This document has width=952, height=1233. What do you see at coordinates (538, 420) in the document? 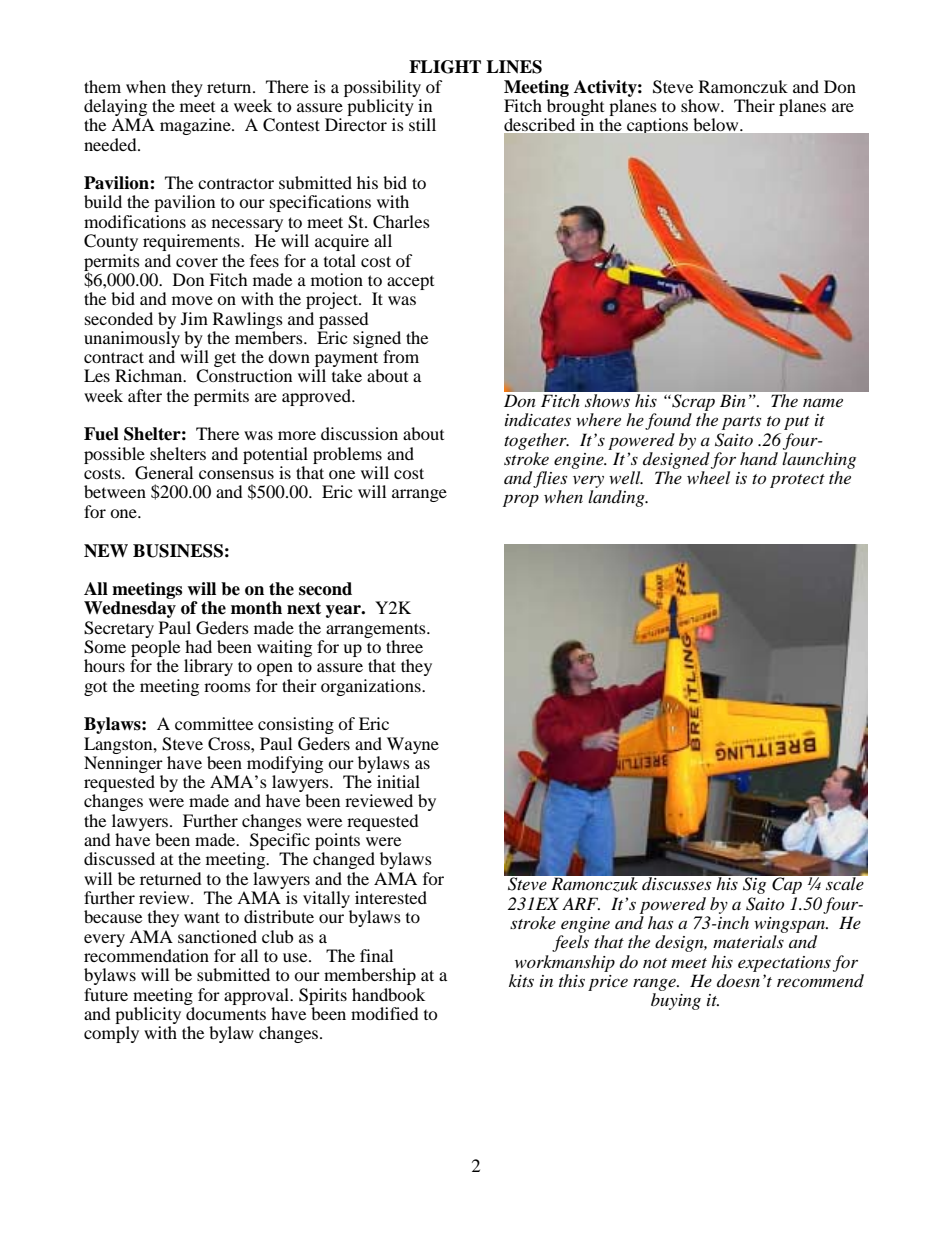
I see `indicates` at bounding box center [538, 420].
